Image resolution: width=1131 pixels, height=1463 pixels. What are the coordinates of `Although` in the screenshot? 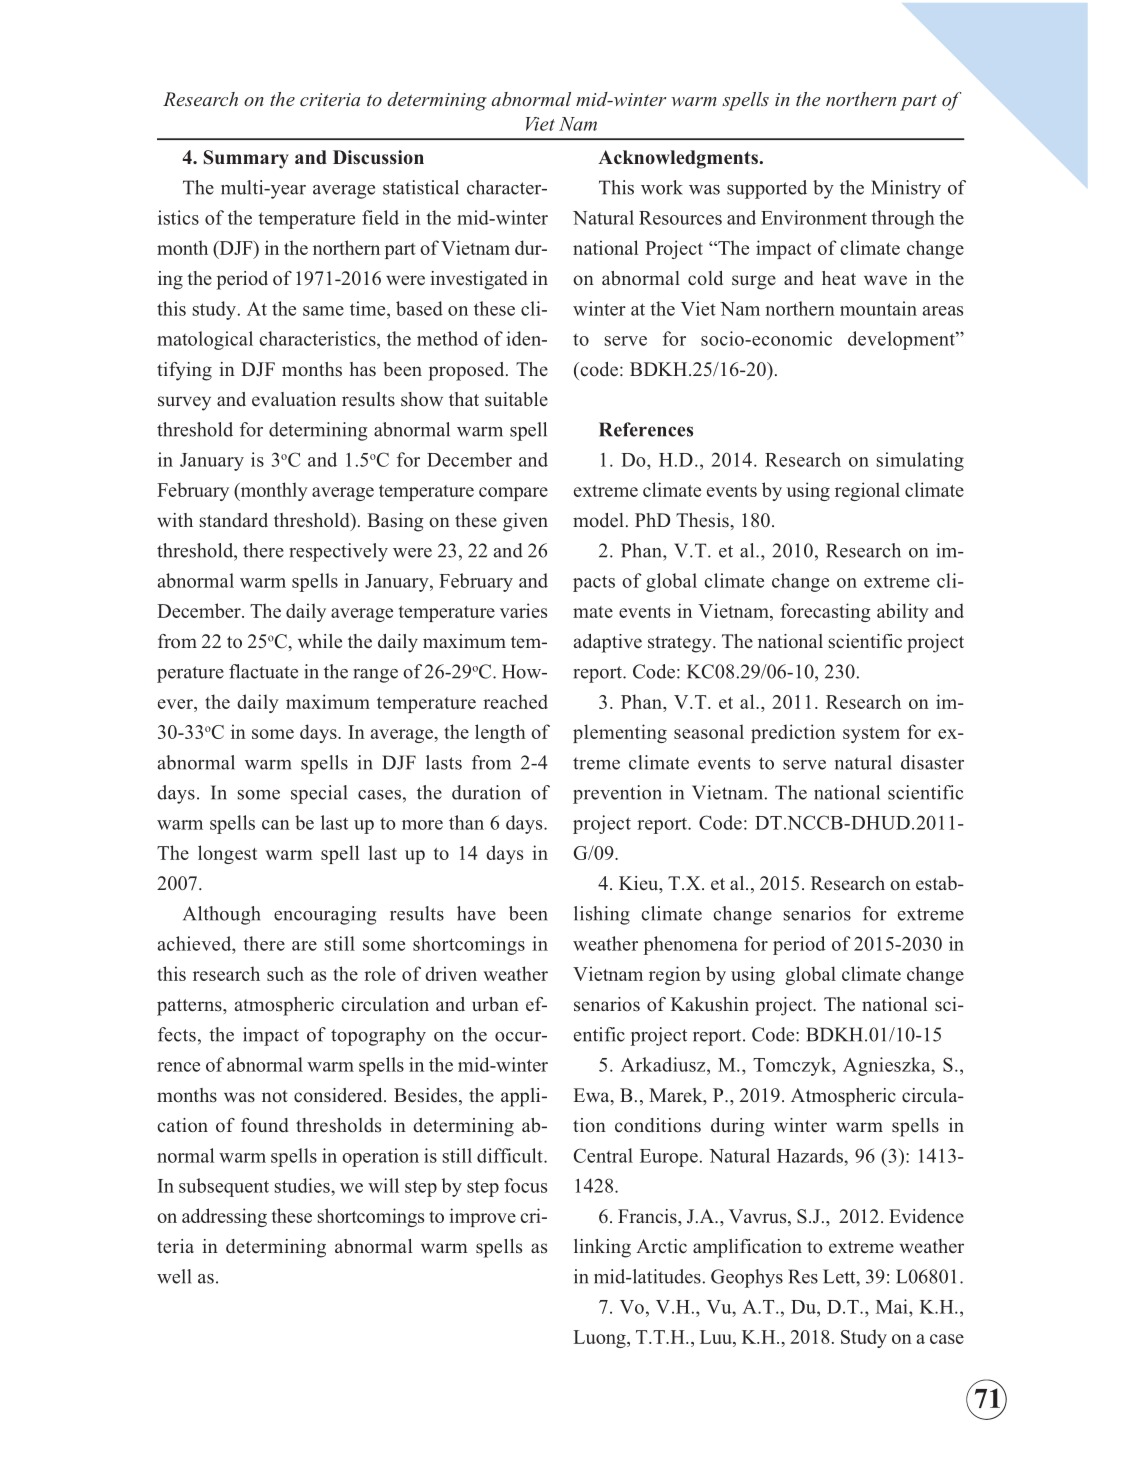 It's located at (221, 915).
